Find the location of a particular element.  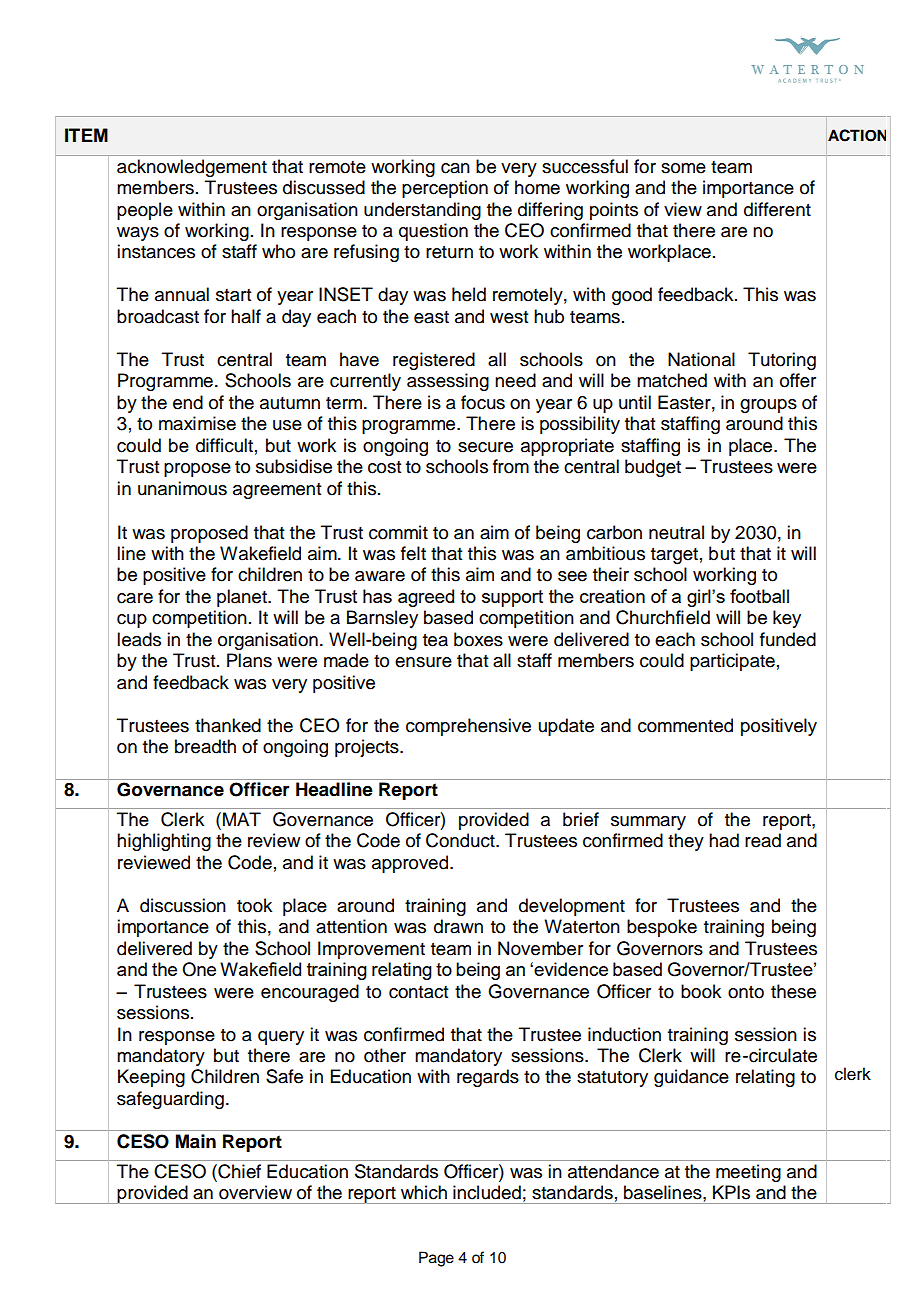

people is located at coordinates (145, 211).
